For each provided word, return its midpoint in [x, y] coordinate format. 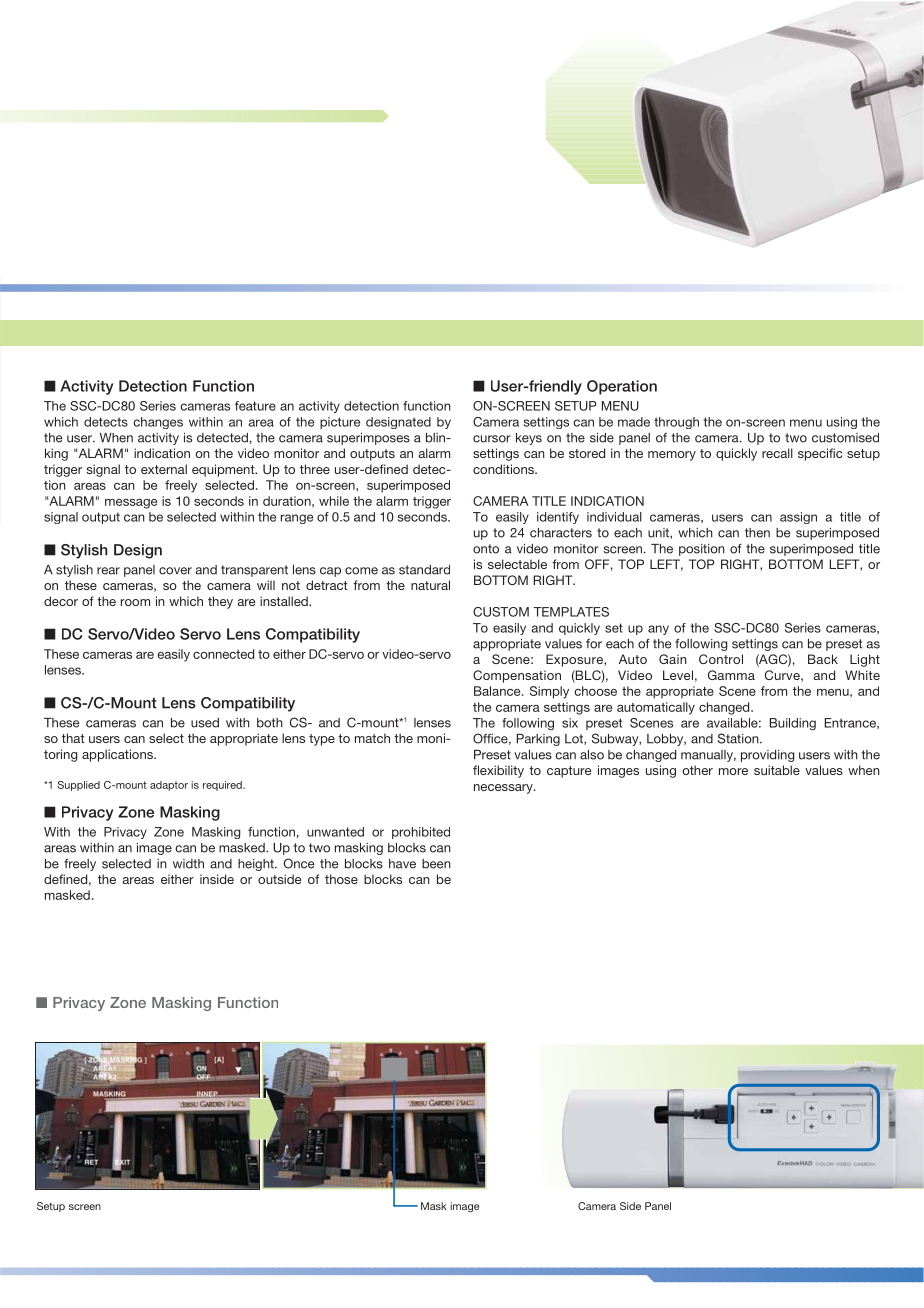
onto [486, 549]
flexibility [498, 771]
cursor [492, 439]
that [73, 738]
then [757, 533]
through [676, 423]
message [131, 504]
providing [767, 756]
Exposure [575, 660]
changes [158, 423]
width [188, 864]
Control [721, 659]
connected [223, 654]
